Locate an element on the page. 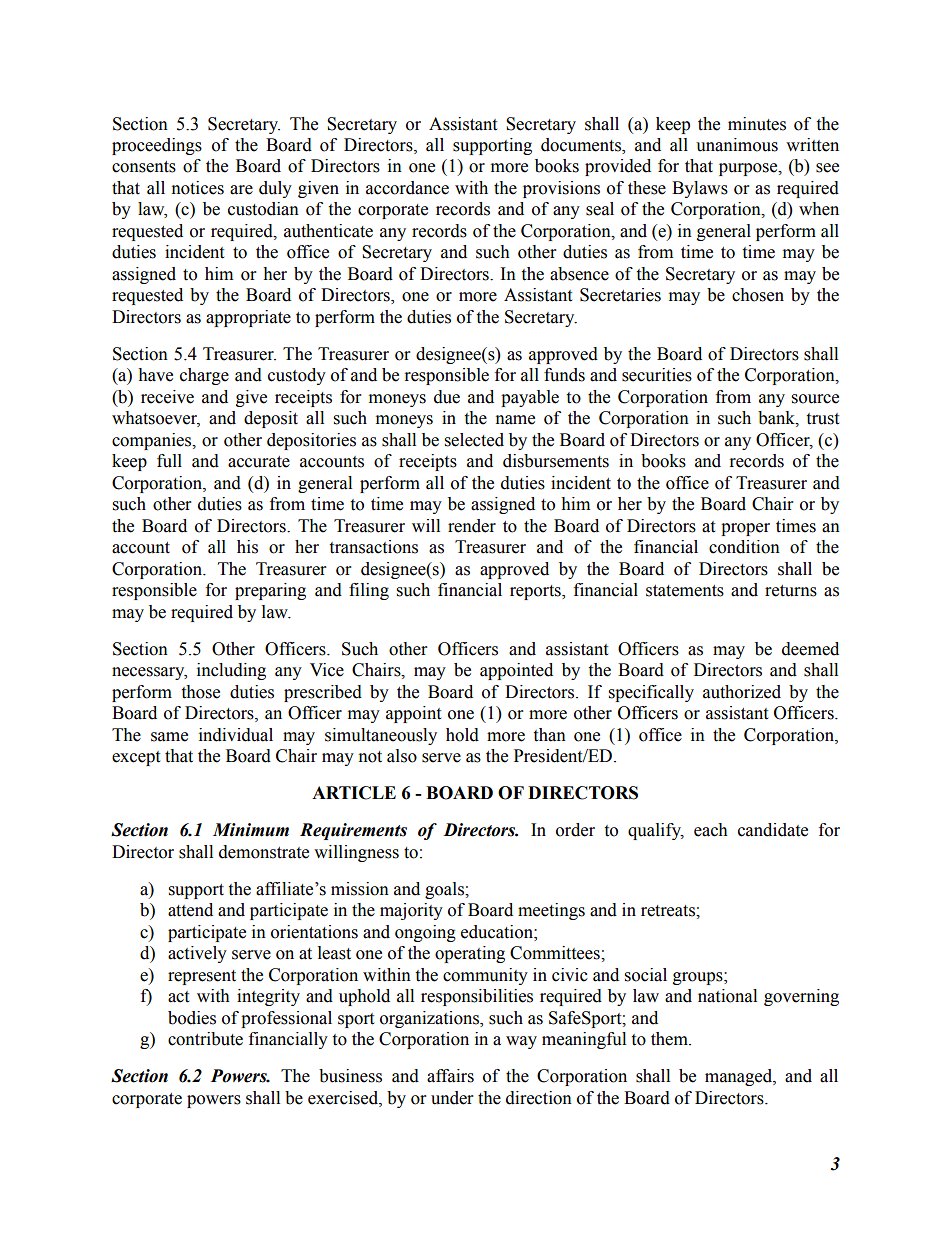  unanimous is located at coordinates (737, 145).
